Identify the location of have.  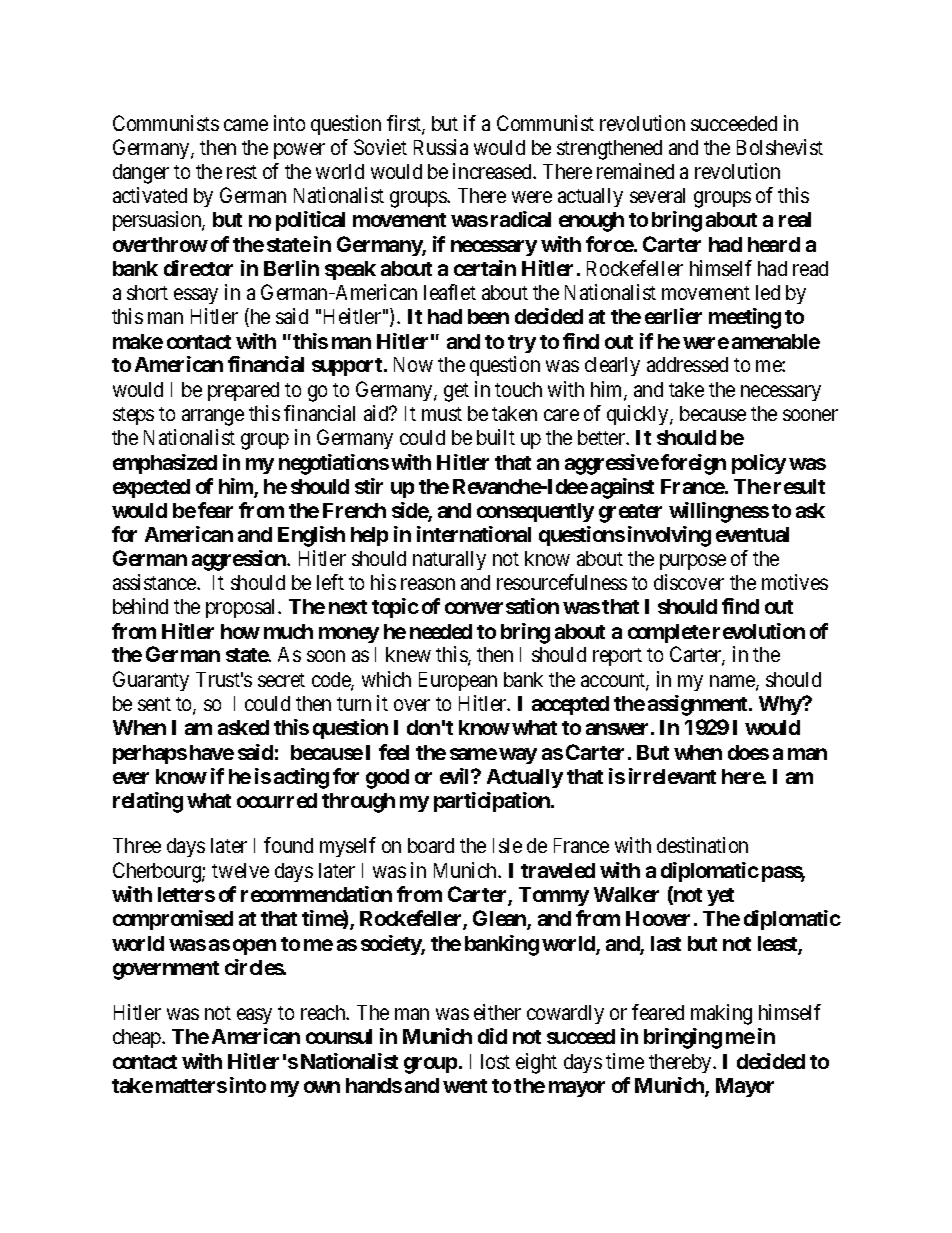
(212, 752).
